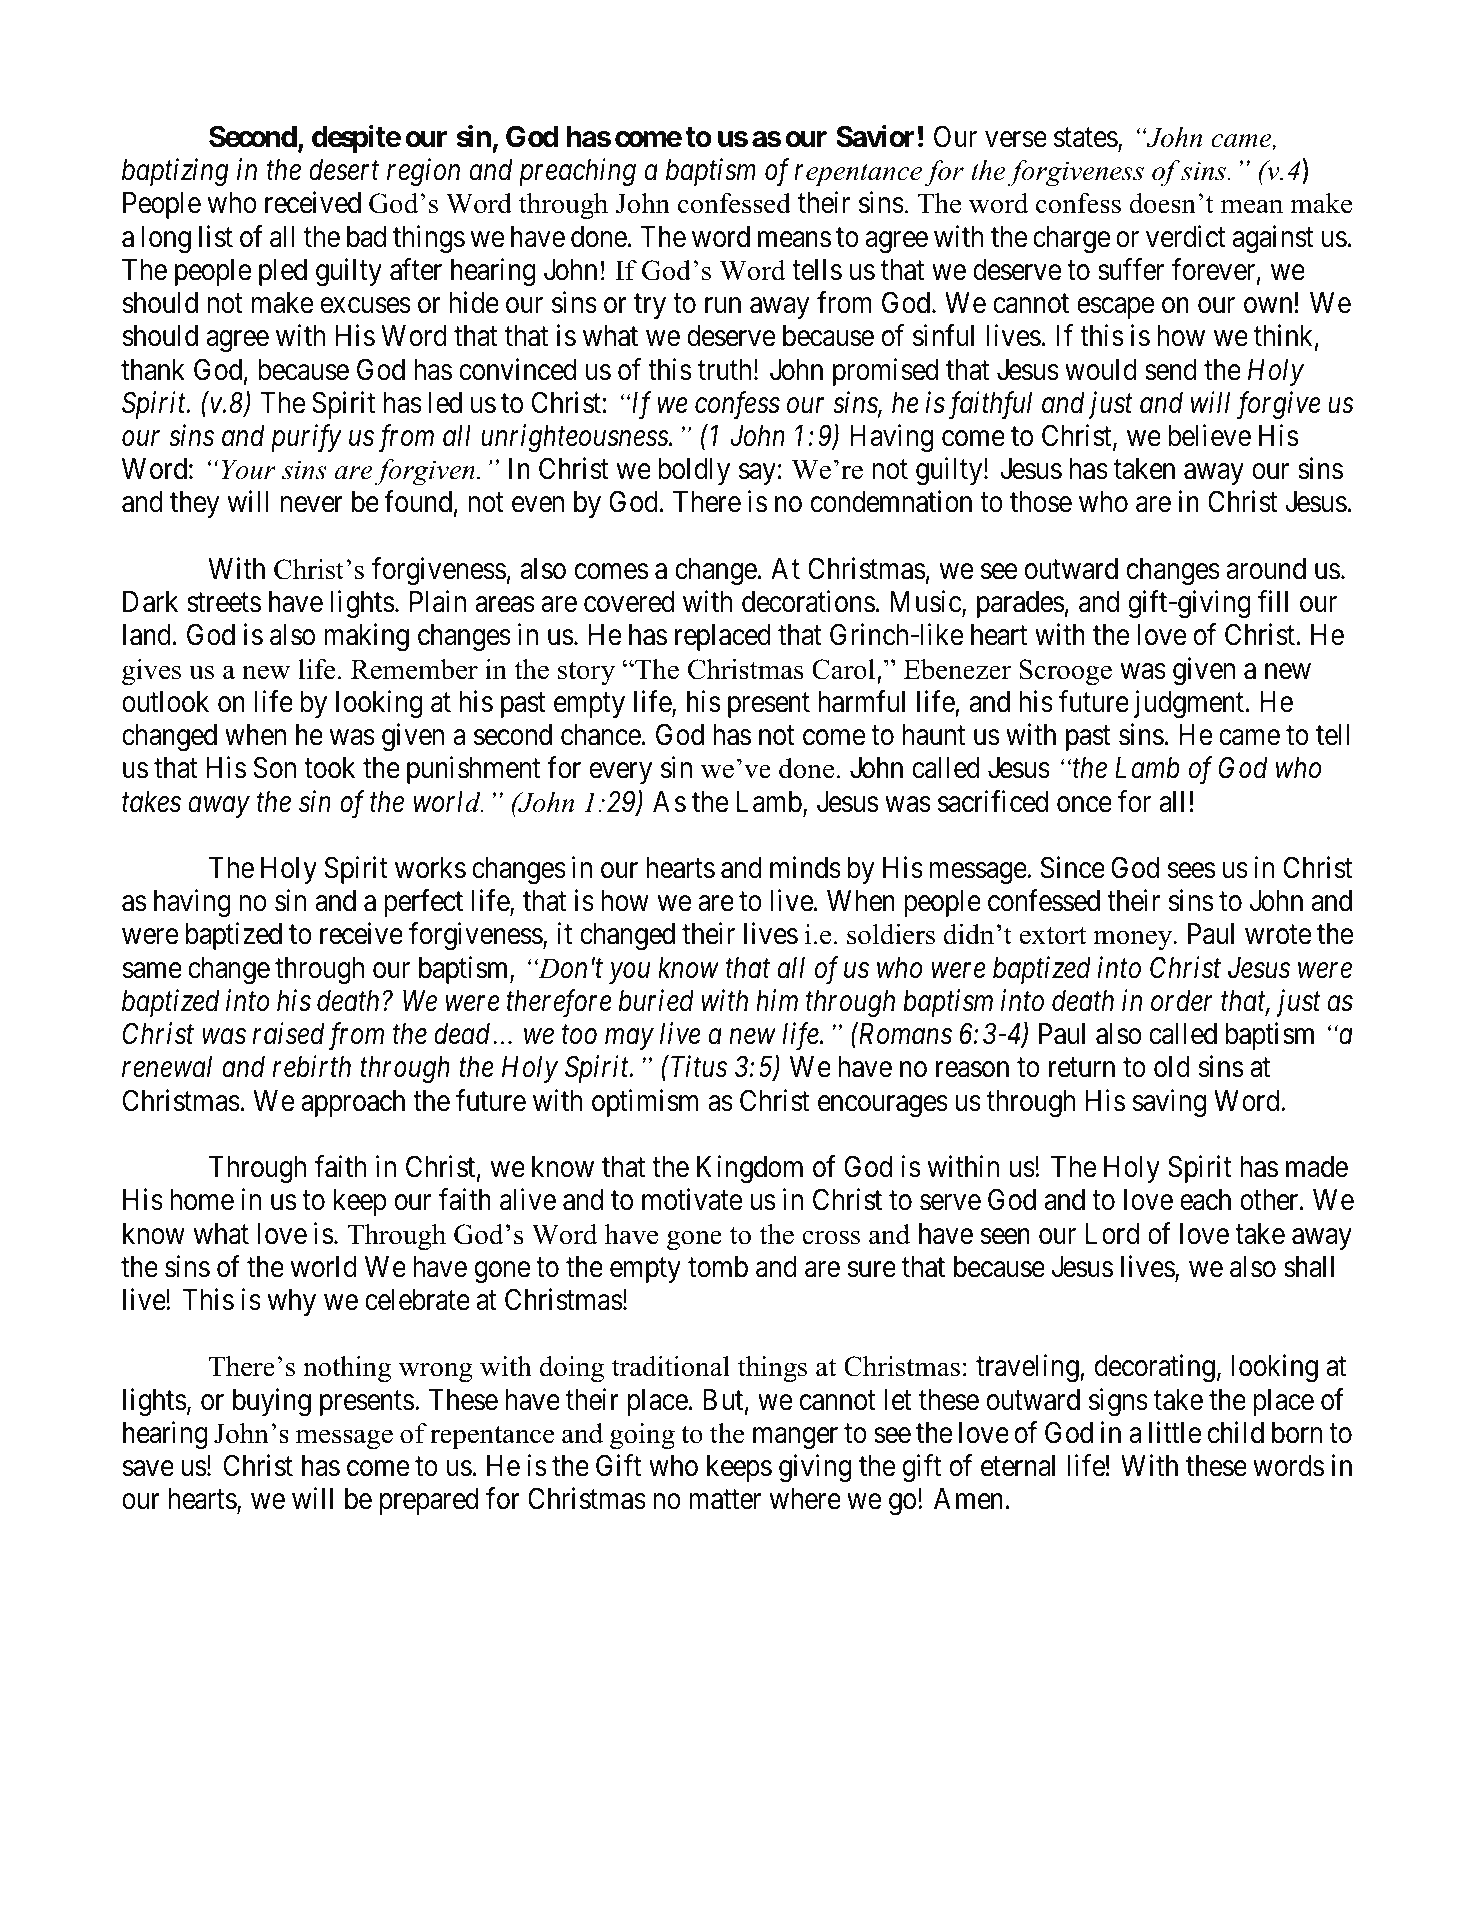 The image size is (1474, 1907). Describe the element at coordinates (1186, 236) in the page. I see `verdict` at that location.
